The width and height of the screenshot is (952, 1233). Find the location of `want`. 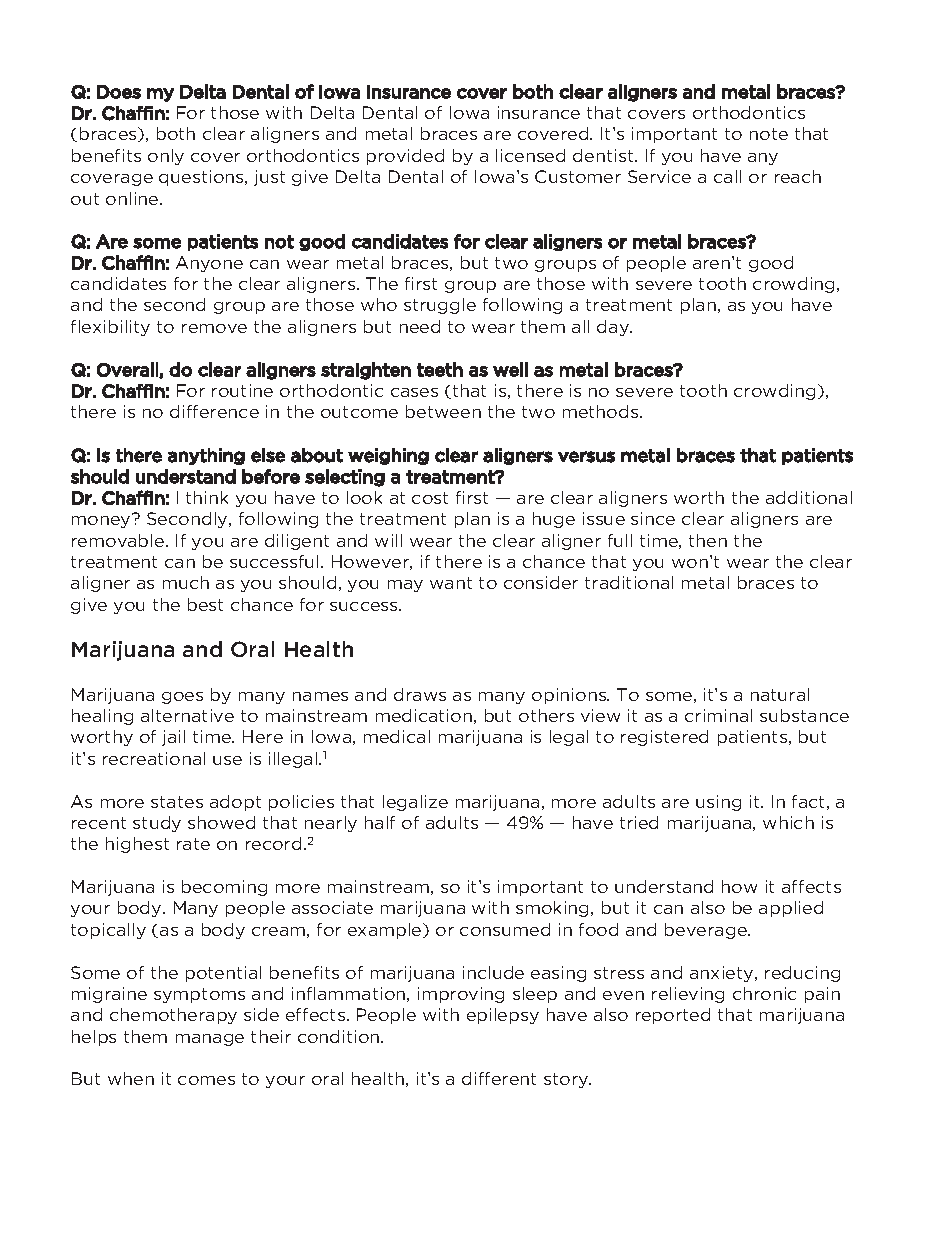

want is located at coordinates (451, 583).
